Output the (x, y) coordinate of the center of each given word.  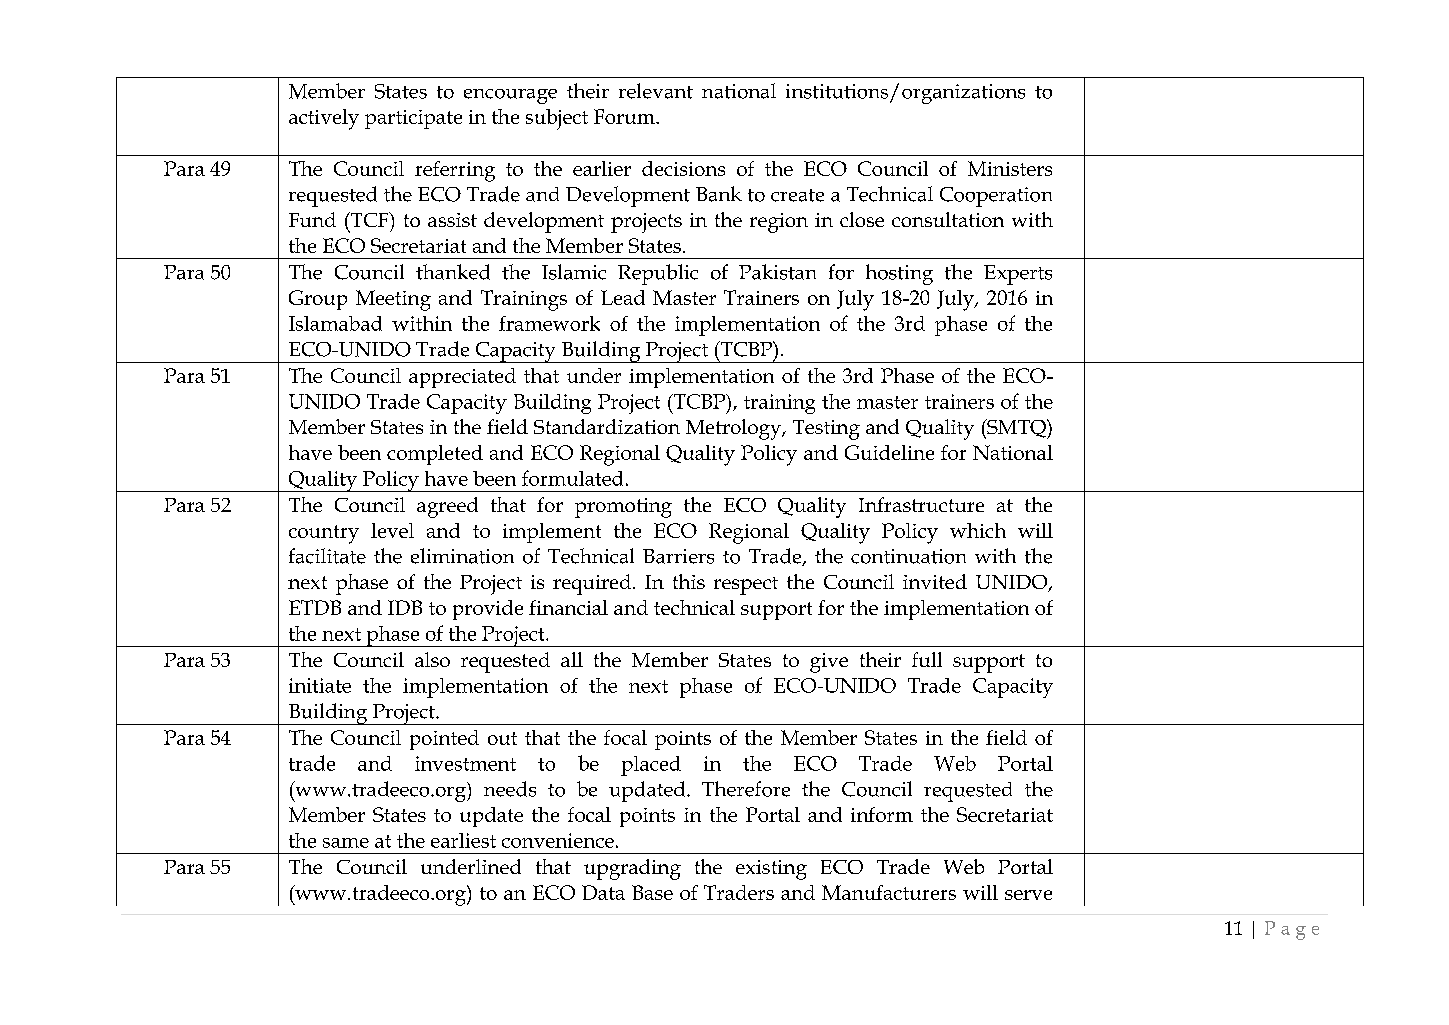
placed (651, 766)
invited (935, 581)
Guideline (889, 452)
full (927, 659)
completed (435, 455)
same (346, 843)
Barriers (678, 556)
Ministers (1010, 168)
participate (413, 119)
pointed (444, 740)
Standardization (607, 426)
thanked (453, 272)
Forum (625, 116)
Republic (658, 274)
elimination (462, 556)
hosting (899, 274)
